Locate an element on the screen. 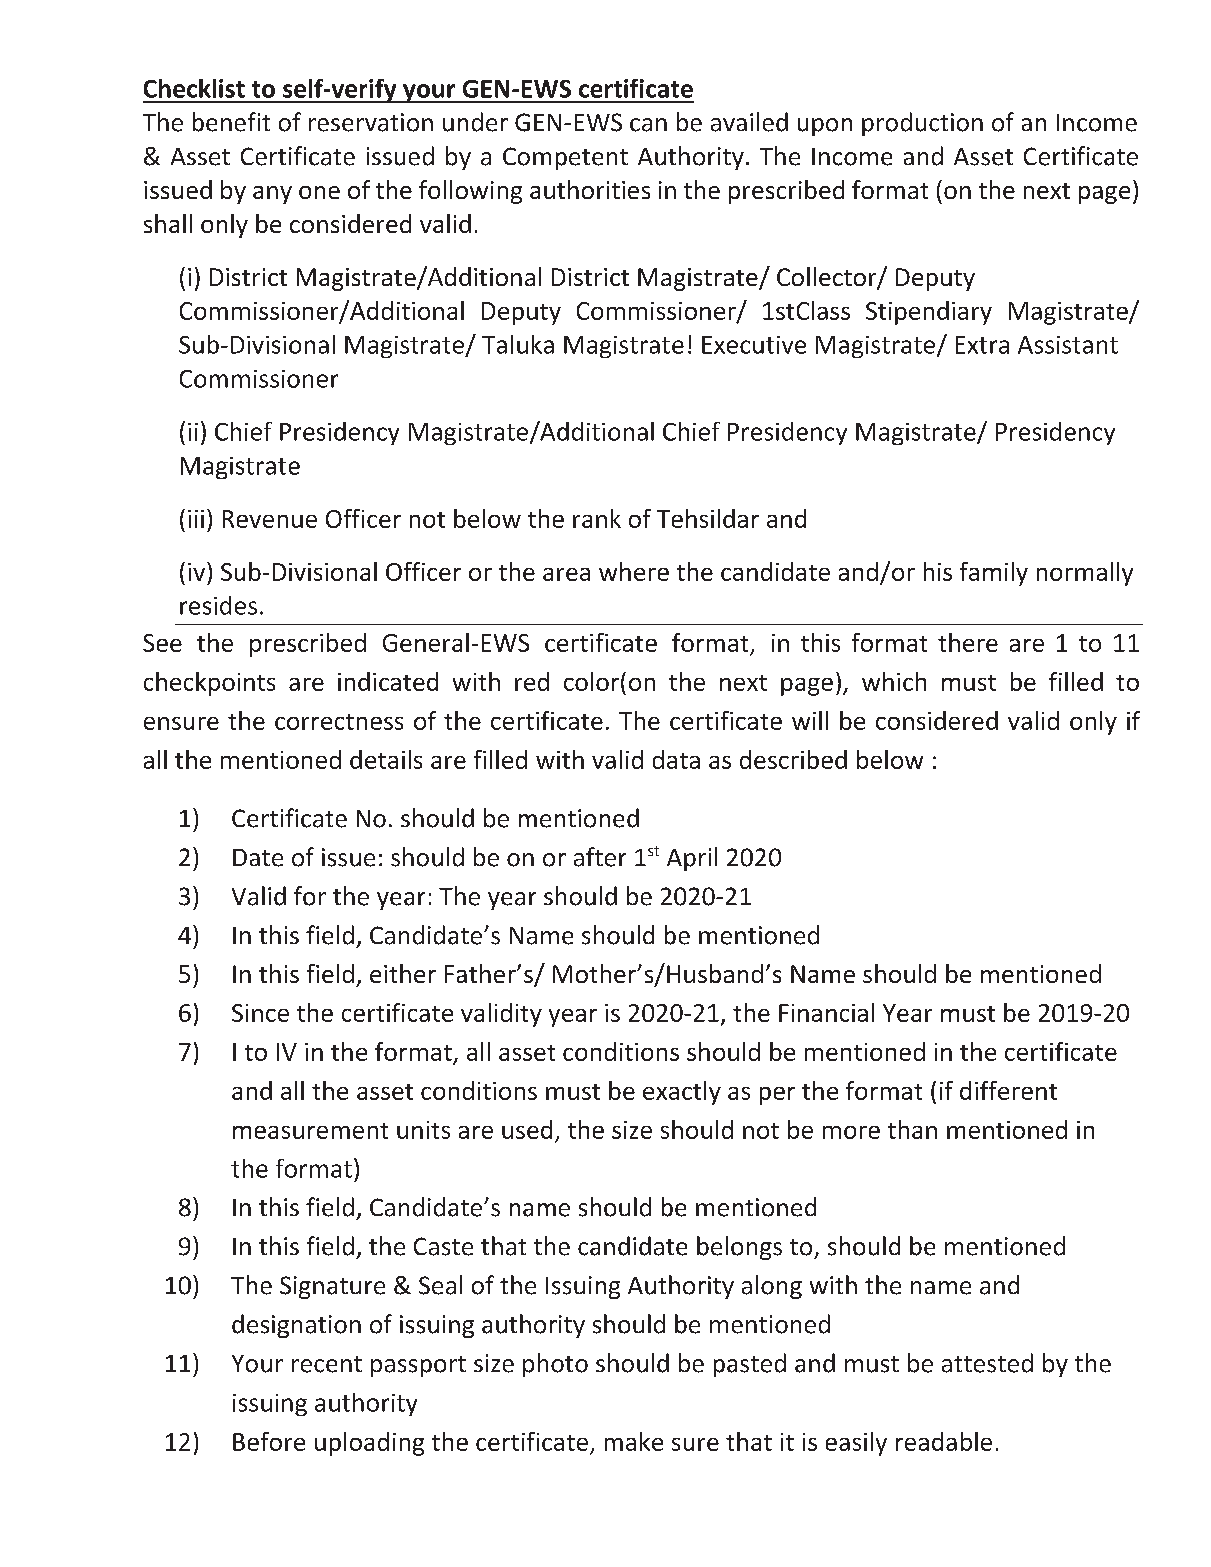  than is located at coordinates (912, 1129).
